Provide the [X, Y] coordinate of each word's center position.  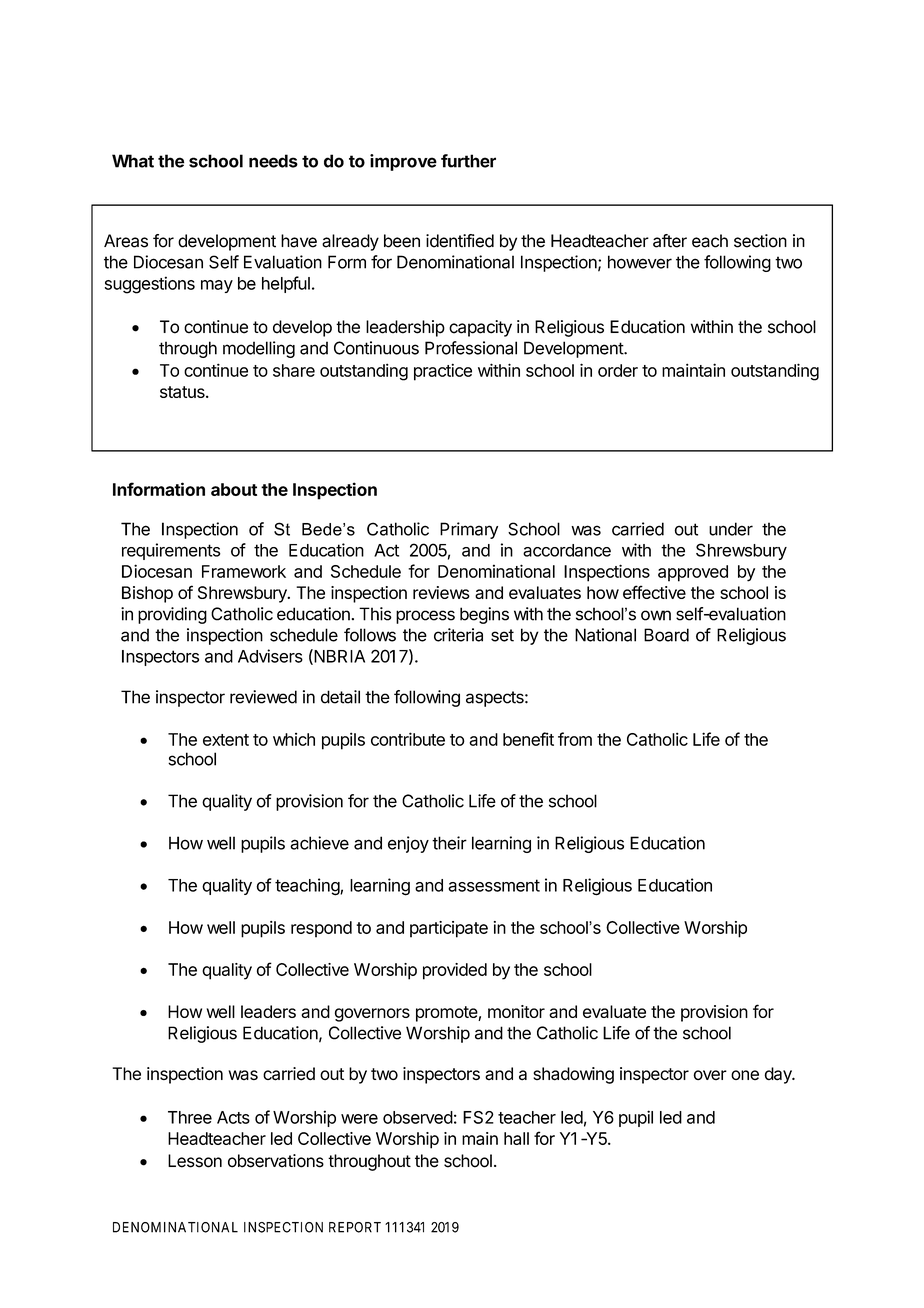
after [670, 241]
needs [273, 161]
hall [516, 1138]
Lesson [195, 1161]
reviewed [263, 697]
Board [666, 635]
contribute [408, 739]
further [468, 161]
